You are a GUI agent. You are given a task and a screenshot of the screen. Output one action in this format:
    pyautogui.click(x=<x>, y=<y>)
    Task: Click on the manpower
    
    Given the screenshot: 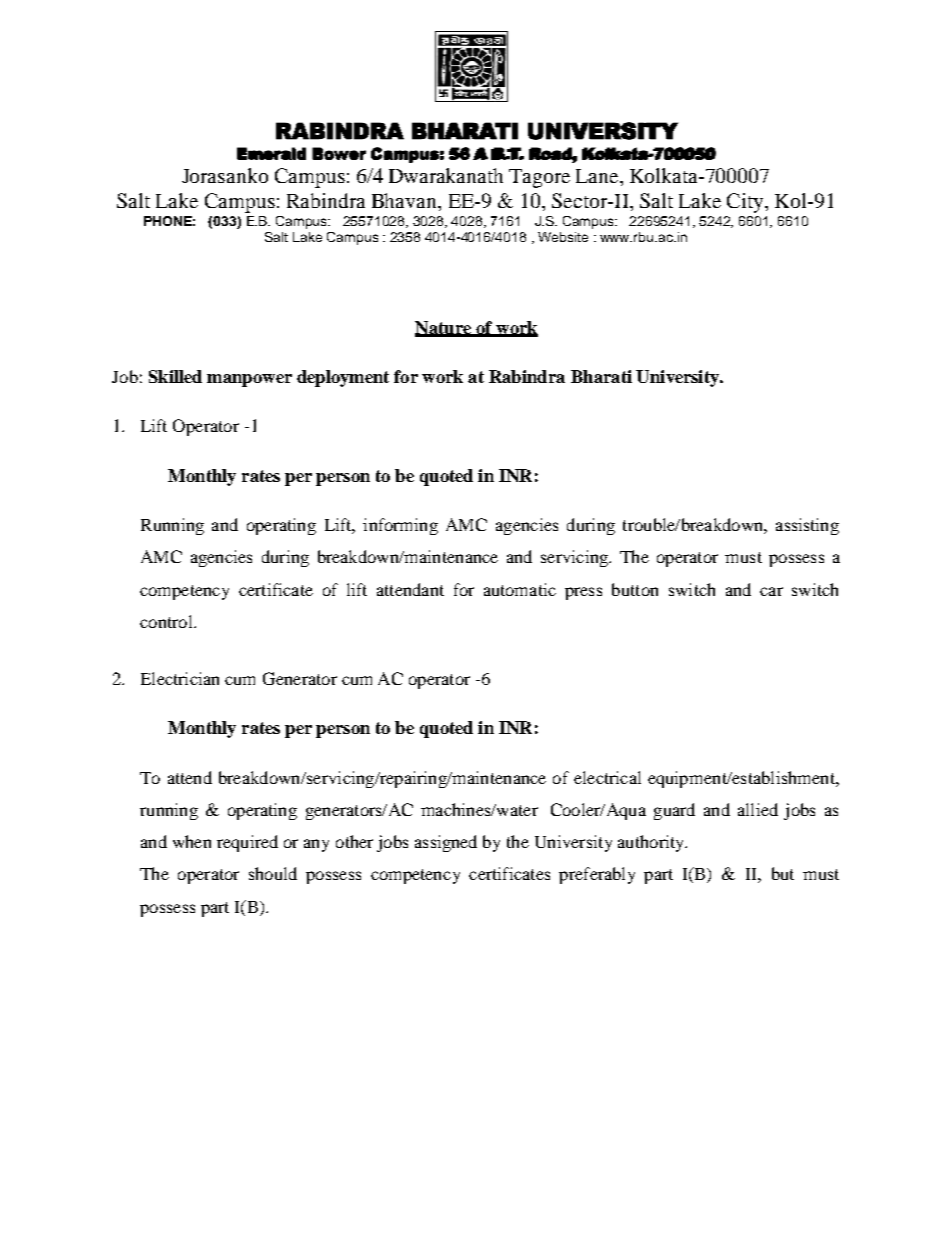 What is the action you would take?
    pyautogui.click(x=249, y=380)
